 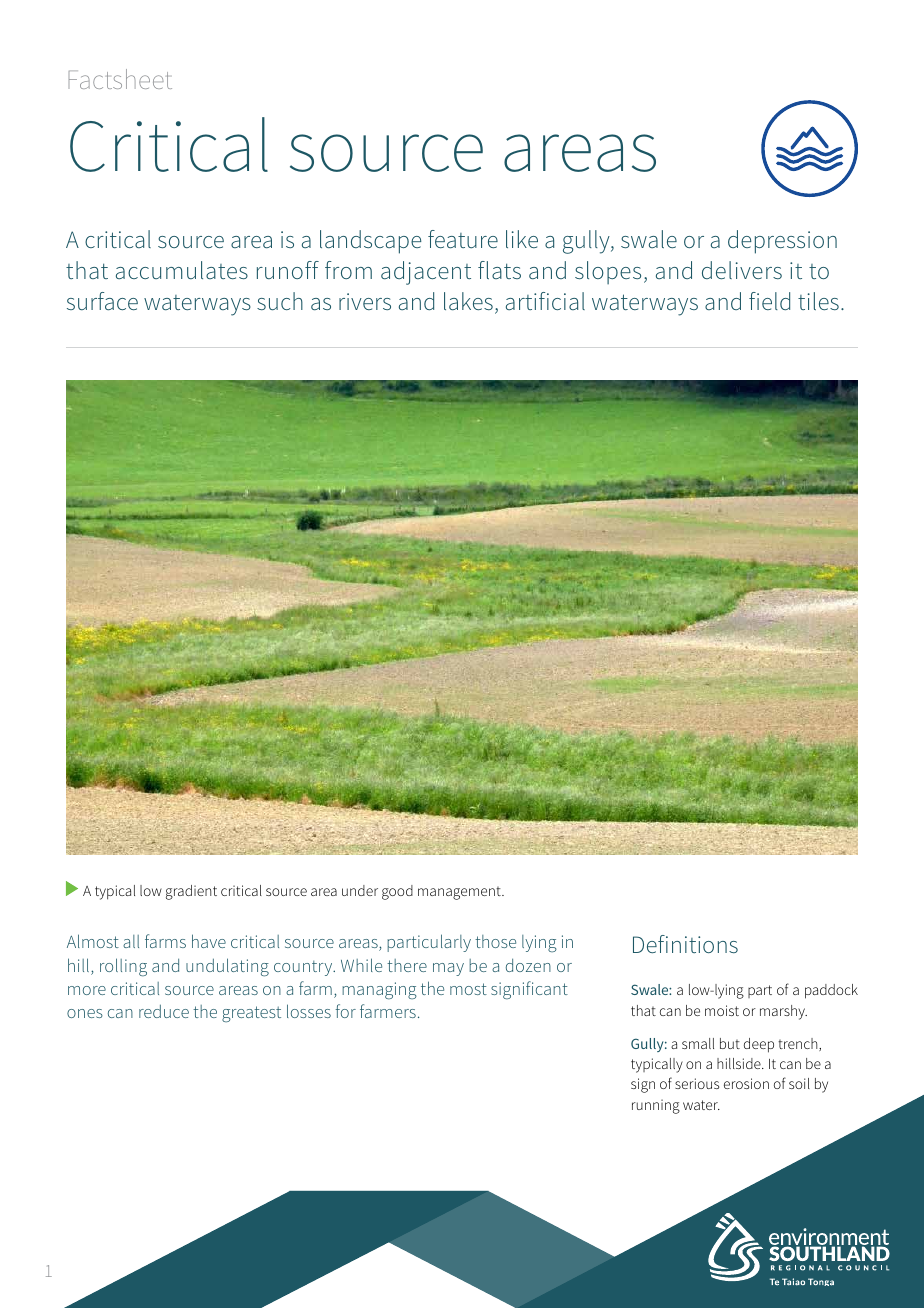 I want to click on tiles, so click(x=818, y=301).
